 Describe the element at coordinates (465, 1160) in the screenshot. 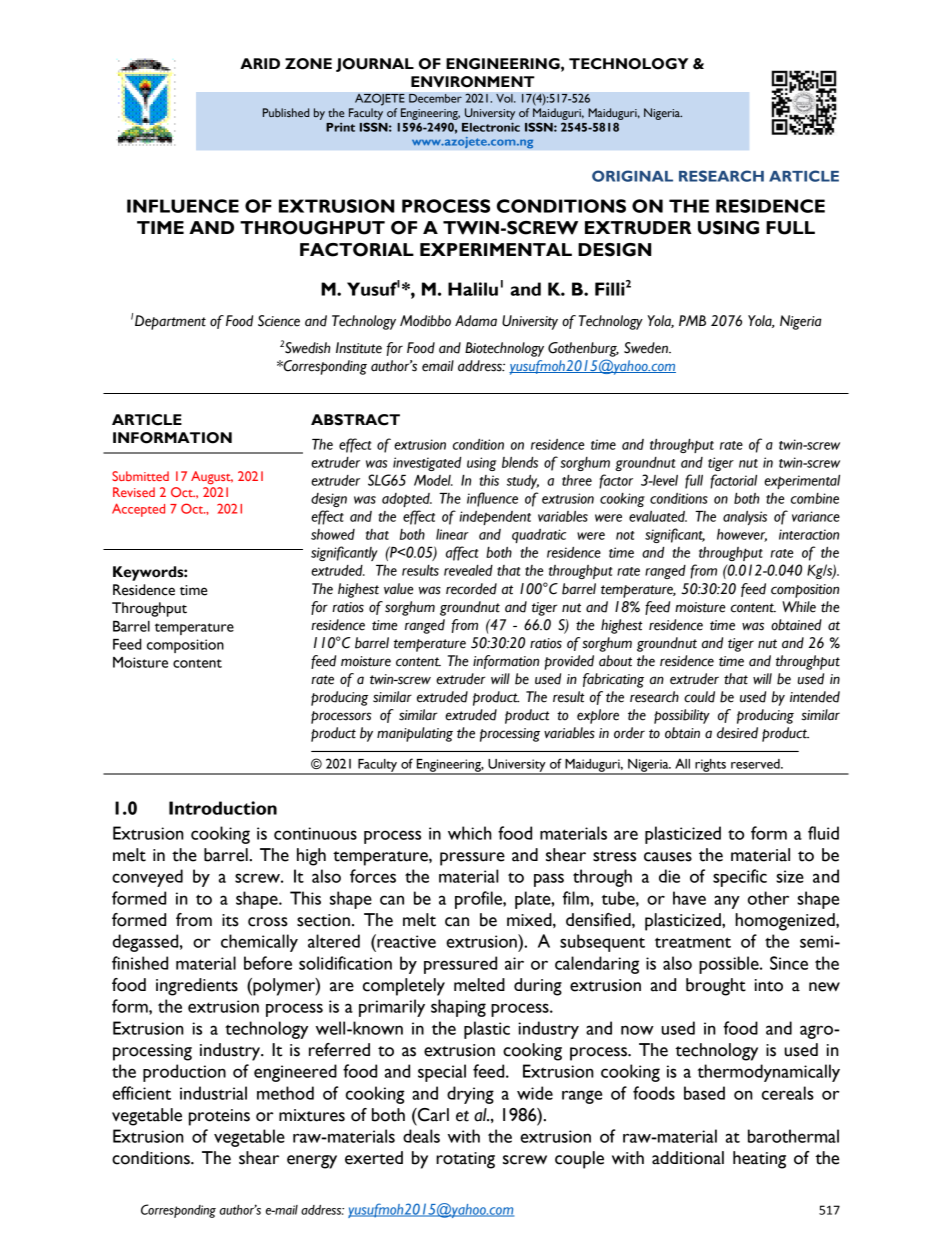

I see `rotating` at that location.
